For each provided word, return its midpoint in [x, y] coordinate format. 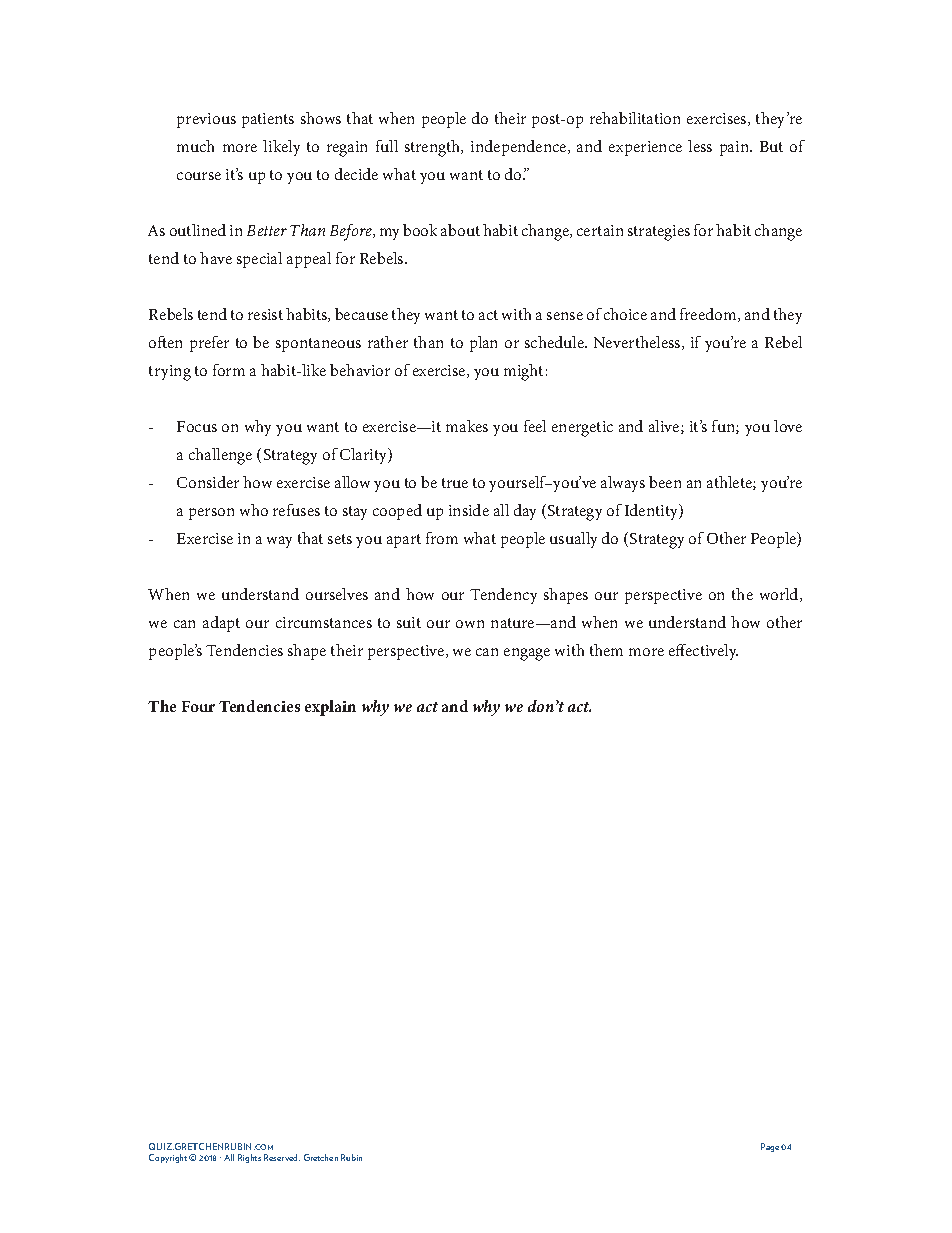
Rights [249, 1158]
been [665, 482]
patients [268, 120]
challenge [220, 456]
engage [527, 654]
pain [736, 148]
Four [198, 706]
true [455, 483]
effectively [703, 652]
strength [434, 148]
